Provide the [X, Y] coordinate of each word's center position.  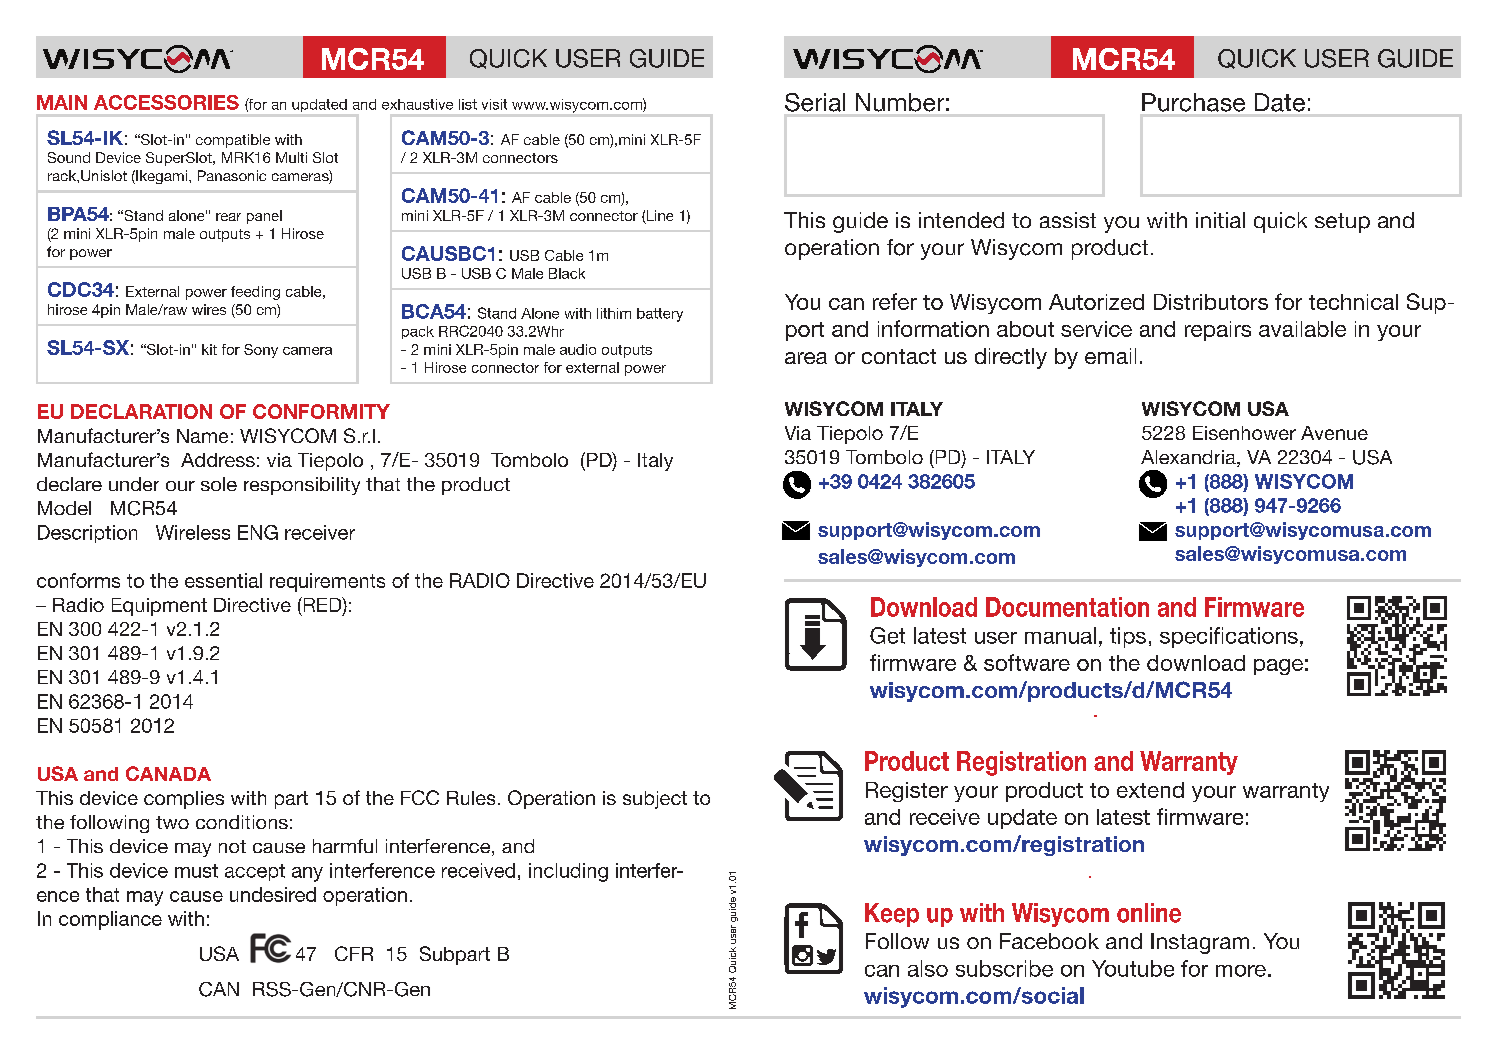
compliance [110, 920]
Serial [815, 102]
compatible [233, 141]
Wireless [193, 532]
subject [655, 800]
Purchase [1193, 102]
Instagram [1200, 943]
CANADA [168, 773]
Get [887, 635]
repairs [1218, 331]
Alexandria [1189, 458]
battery [660, 315]
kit [209, 349]
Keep [892, 915]
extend [1150, 790]
